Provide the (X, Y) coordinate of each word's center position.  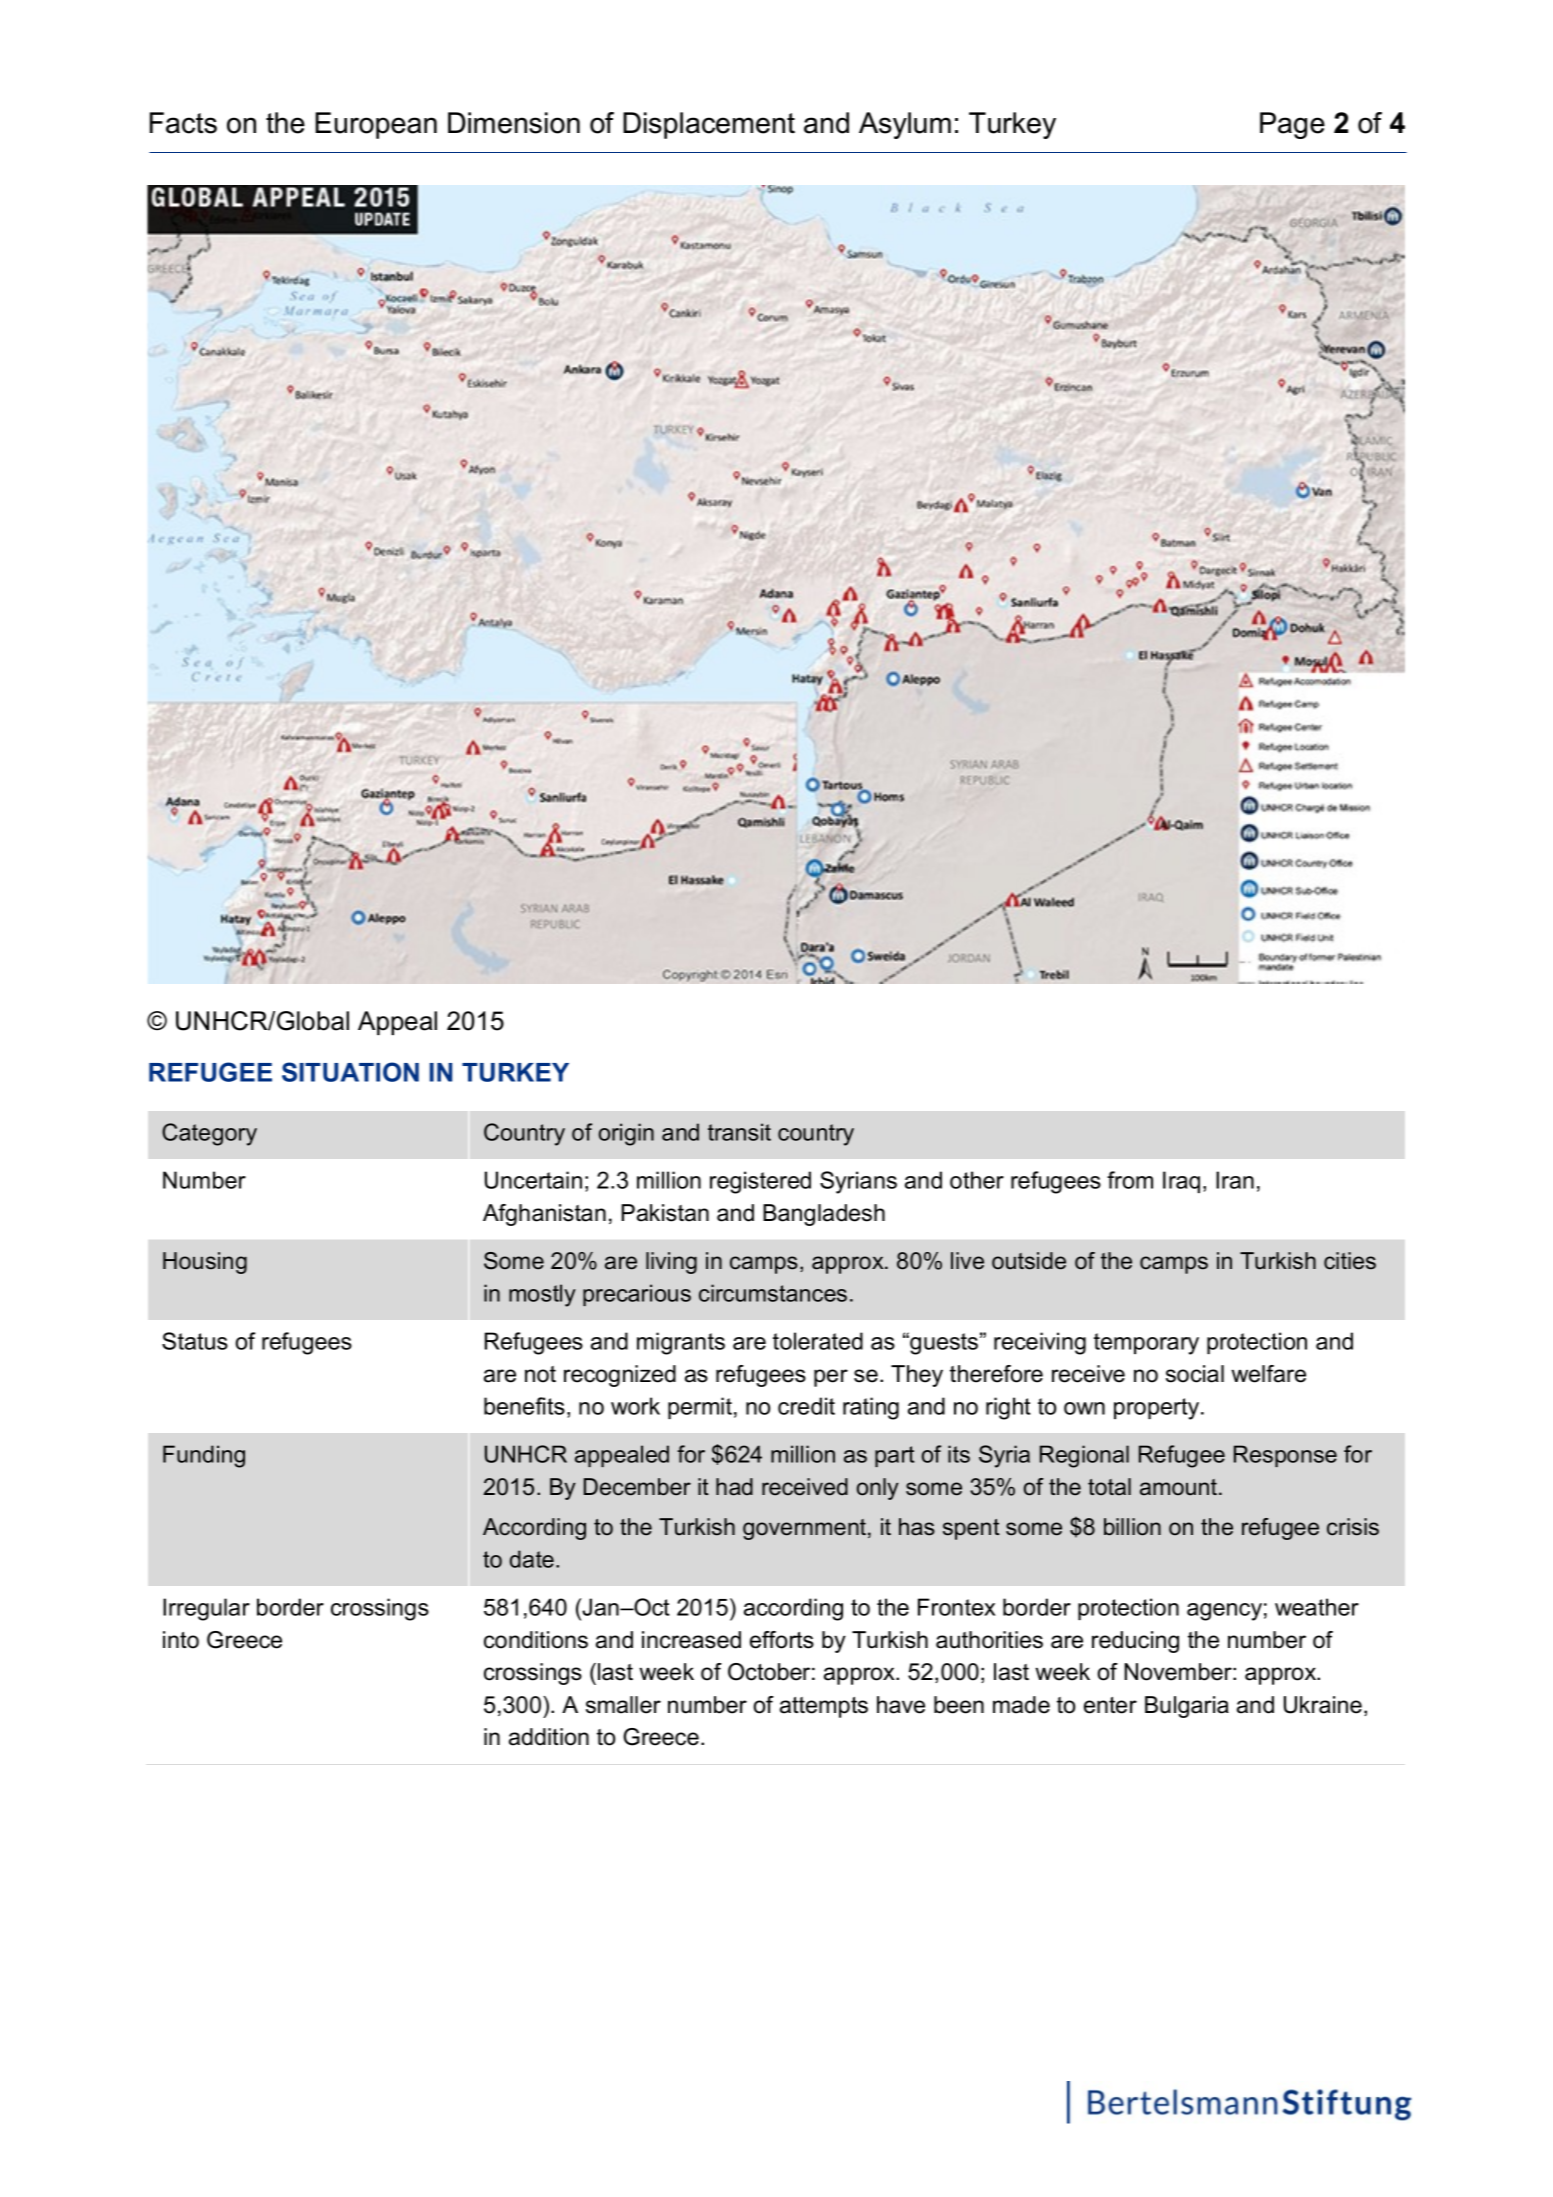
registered (760, 1182)
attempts (824, 1707)
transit (739, 1132)
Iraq (1181, 1182)
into (181, 1640)
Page (1292, 125)
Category (209, 1134)
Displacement (709, 125)
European (376, 125)
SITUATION (350, 1072)
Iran (1235, 1180)
